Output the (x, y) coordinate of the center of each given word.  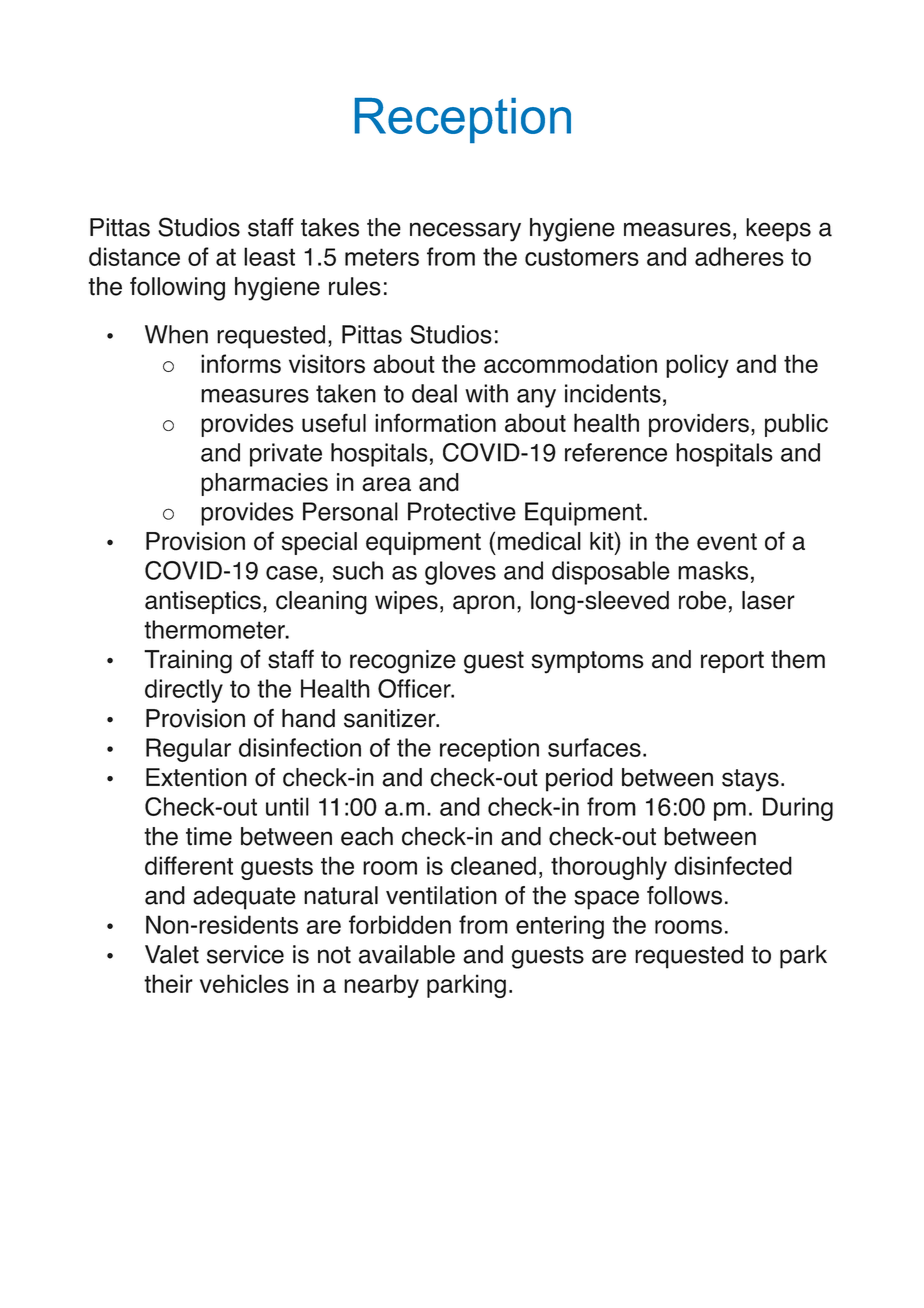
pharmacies (264, 484)
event (727, 542)
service (245, 954)
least (269, 256)
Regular (188, 750)
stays (750, 780)
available (407, 954)
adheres (739, 256)
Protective (462, 511)
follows (684, 895)
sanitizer (391, 718)
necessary (465, 232)
